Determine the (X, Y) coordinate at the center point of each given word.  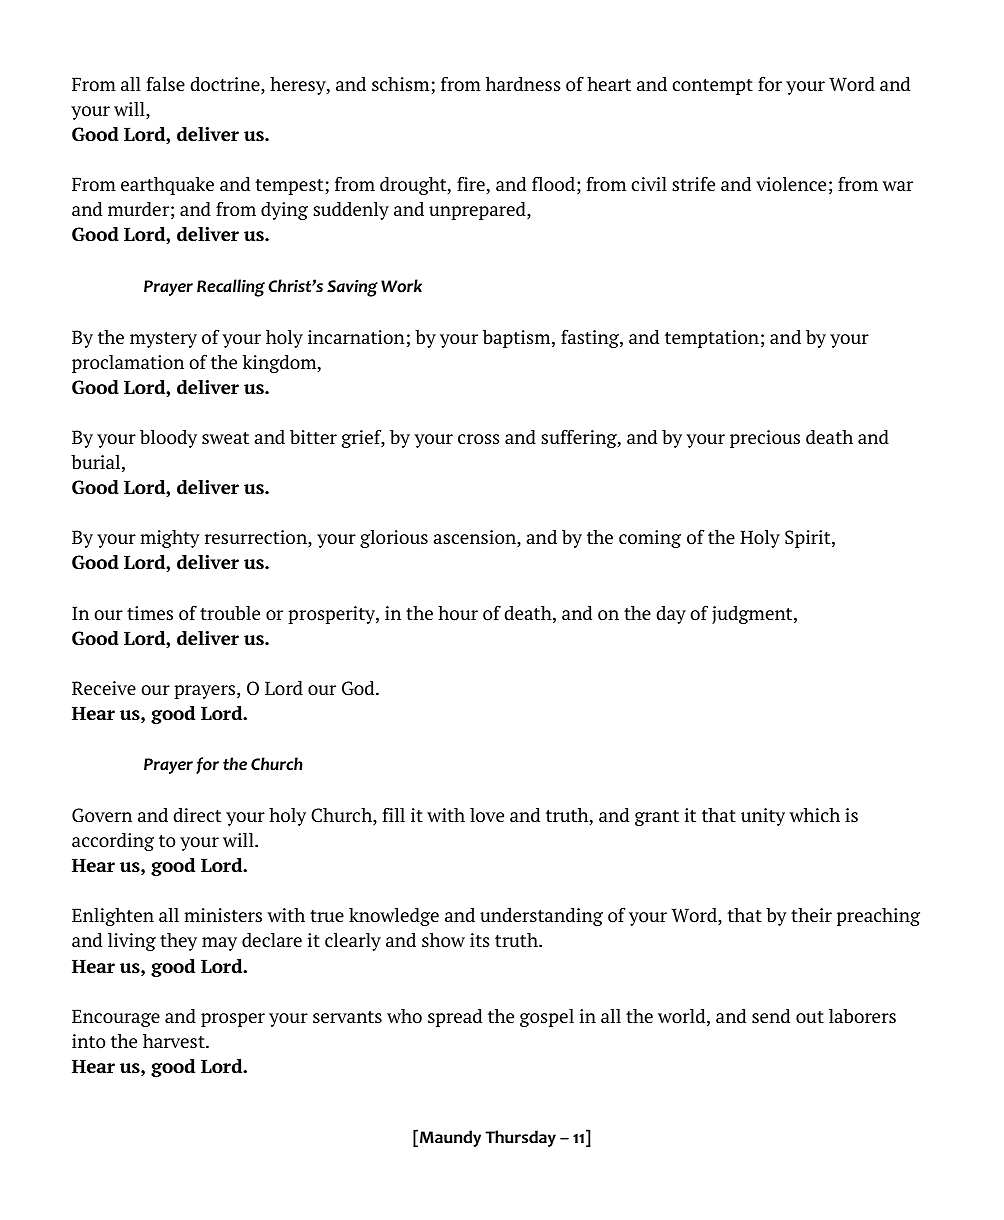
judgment (753, 615)
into (88, 1041)
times (150, 613)
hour (458, 613)
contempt (712, 87)
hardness (523, 84)
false (165, 84)
